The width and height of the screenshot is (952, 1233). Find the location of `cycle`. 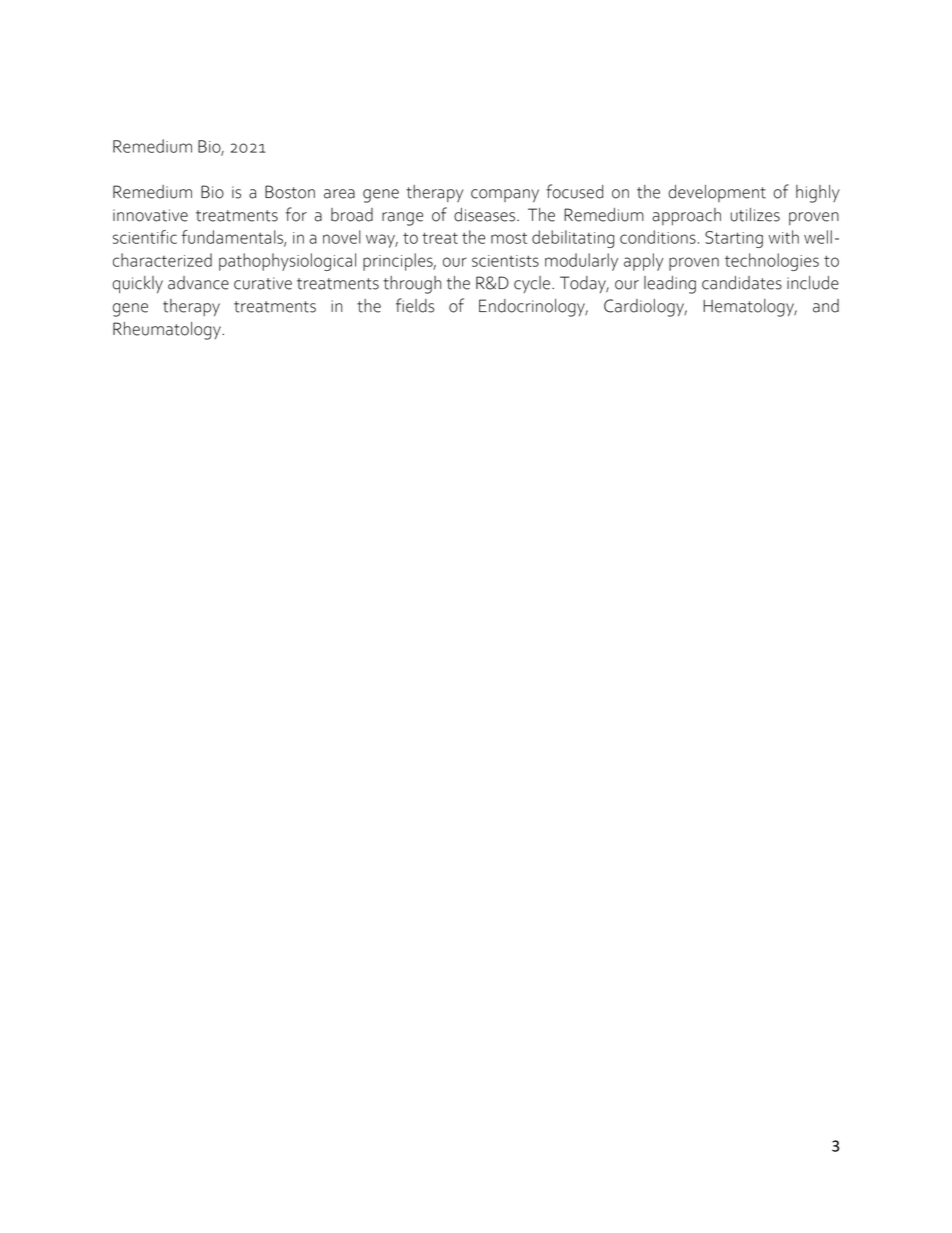

cycle is located at coordinates (532, 284).
